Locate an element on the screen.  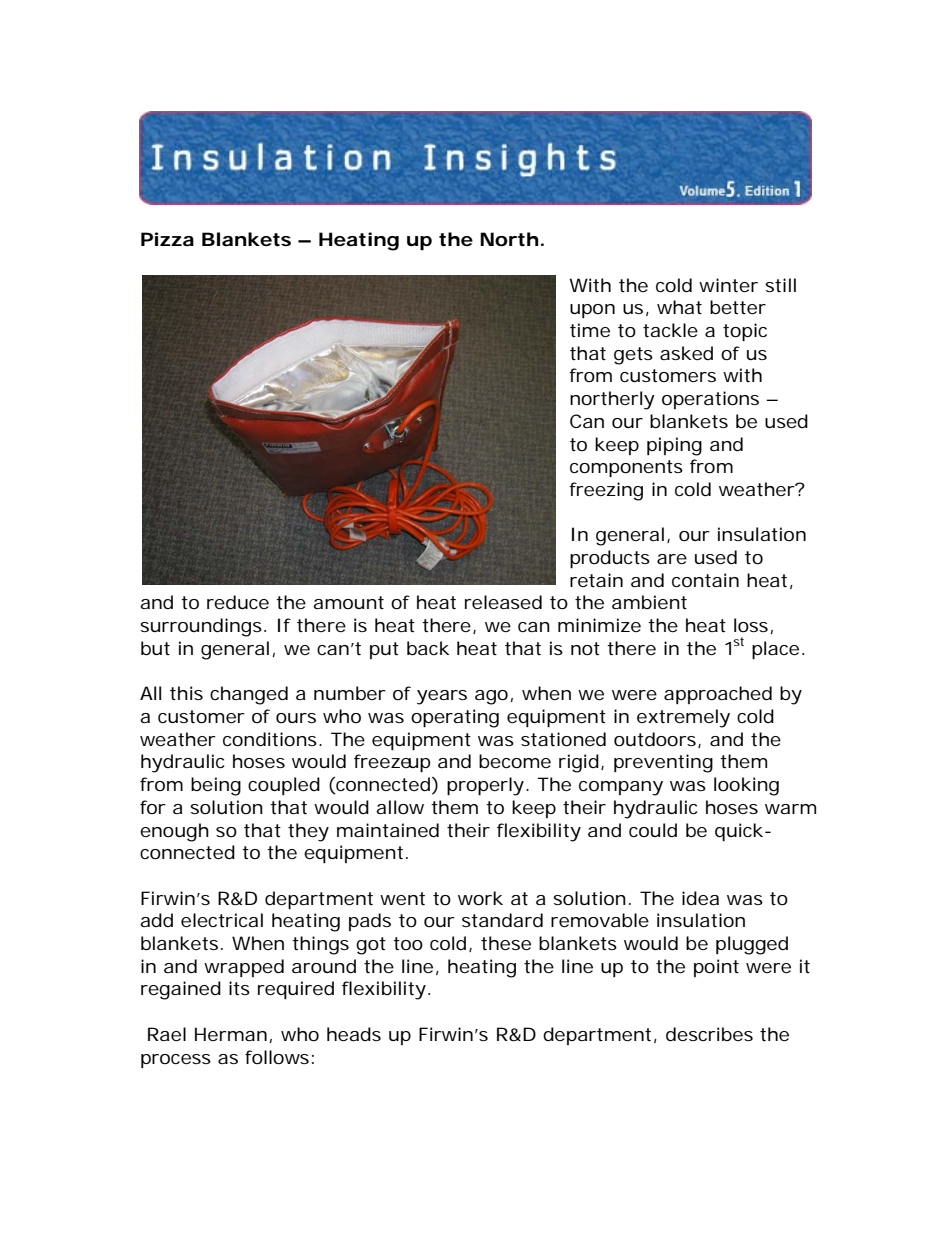
contain is located at coordinates (705, 580).
